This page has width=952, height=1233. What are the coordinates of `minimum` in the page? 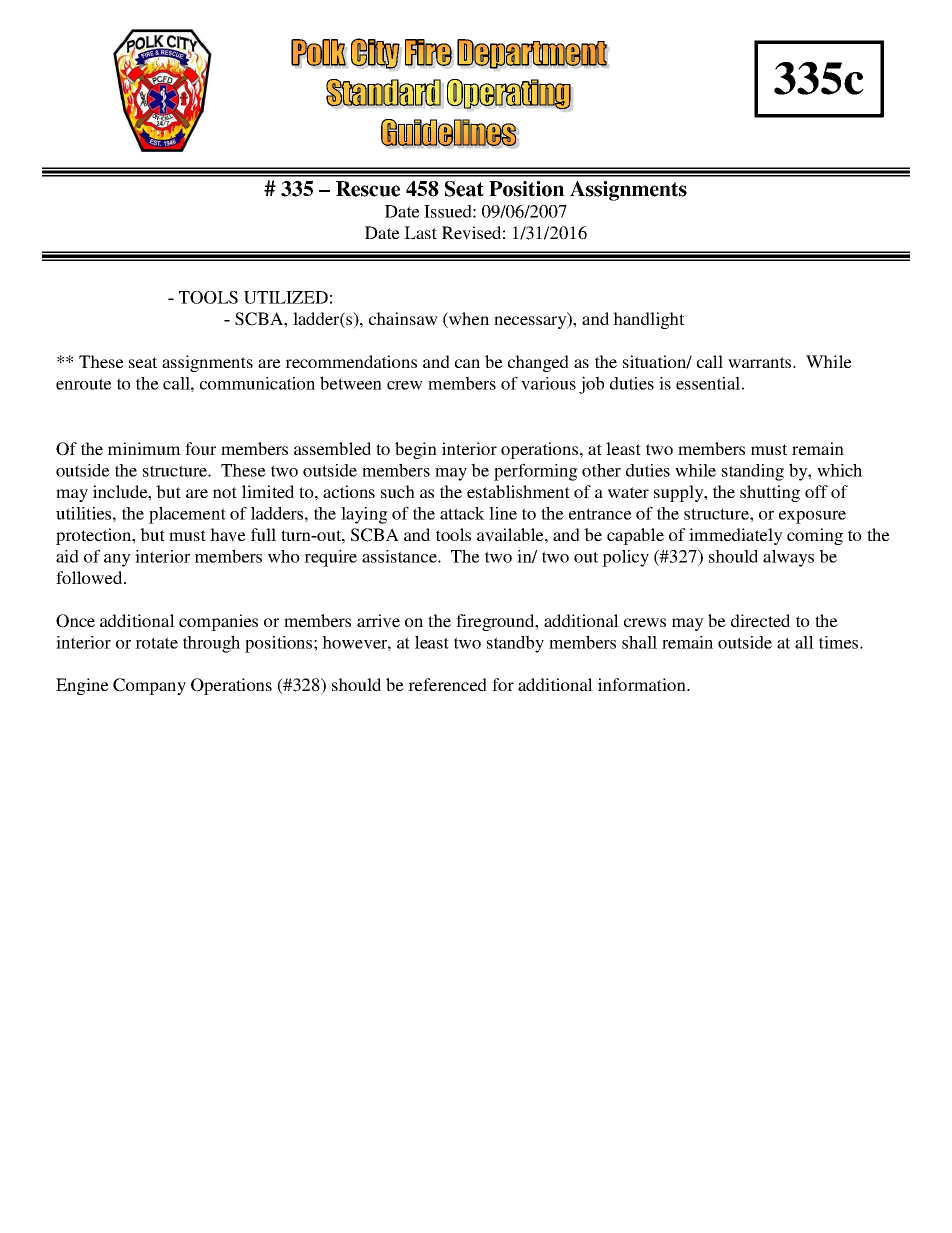 It's located at (144, 448).
